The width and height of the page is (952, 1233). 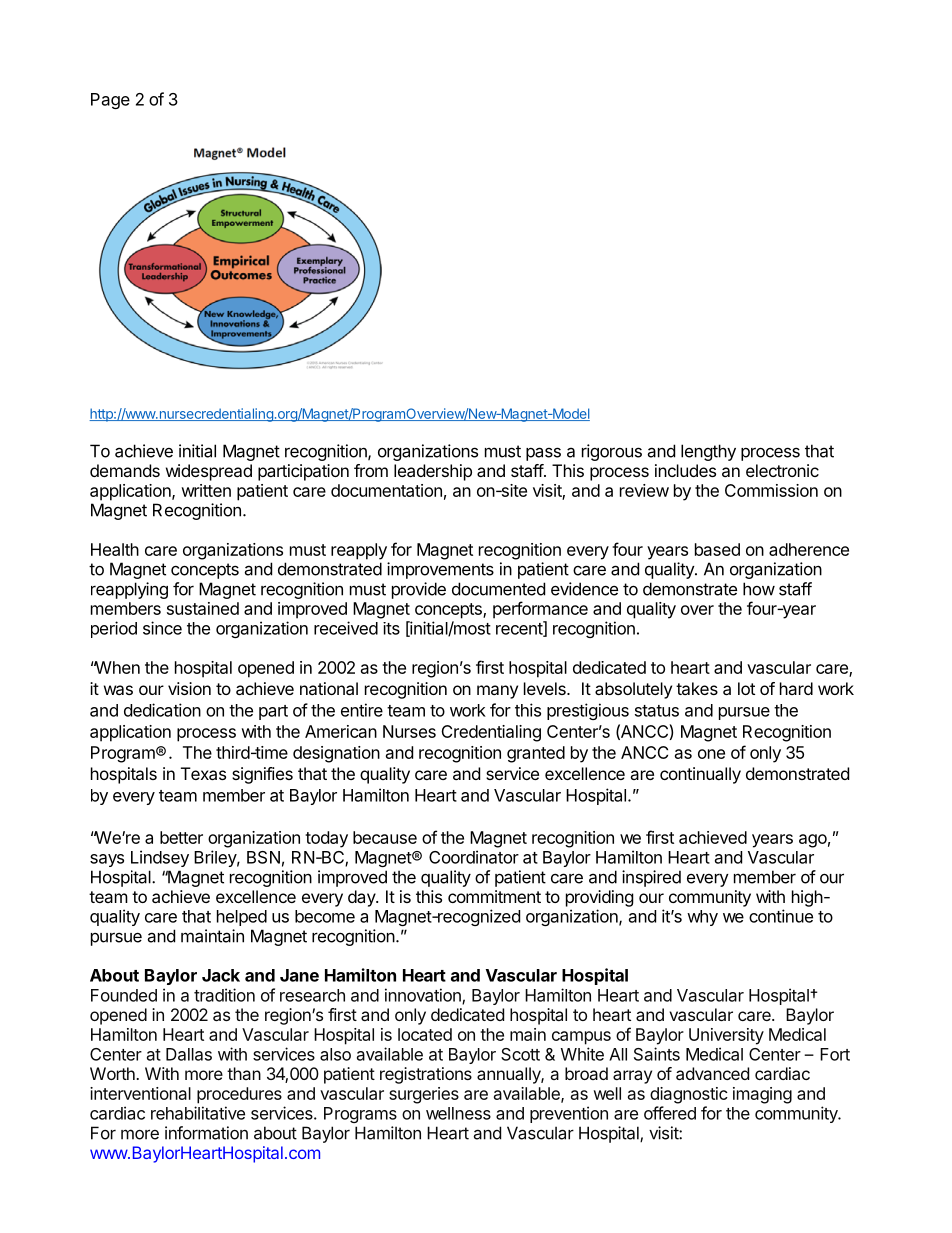 I want to click on rehabilitative, so click(x=198, y=1113).
